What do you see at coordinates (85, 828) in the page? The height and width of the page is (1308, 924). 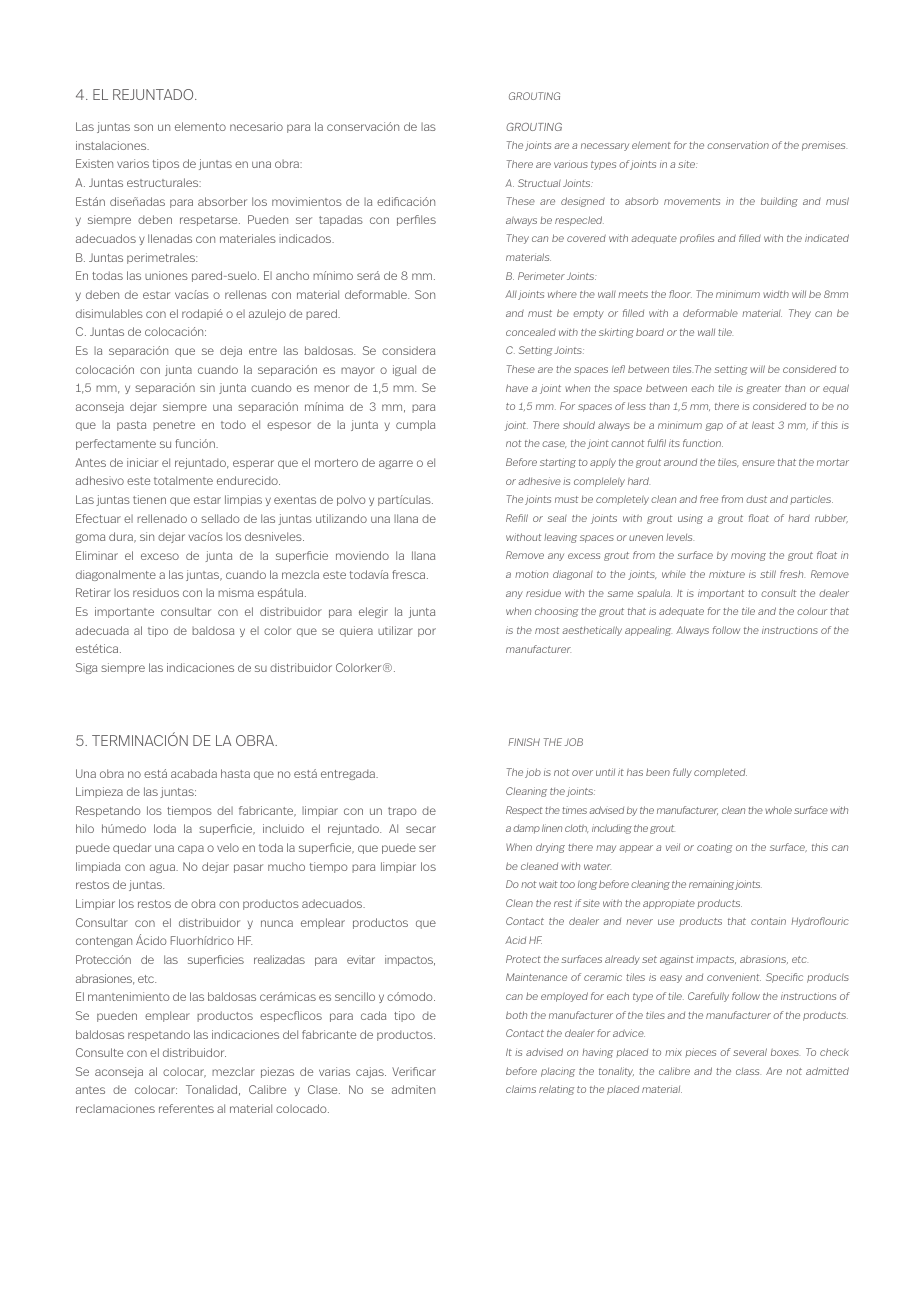 I see `hilo` at bounding box center [85, 828].
